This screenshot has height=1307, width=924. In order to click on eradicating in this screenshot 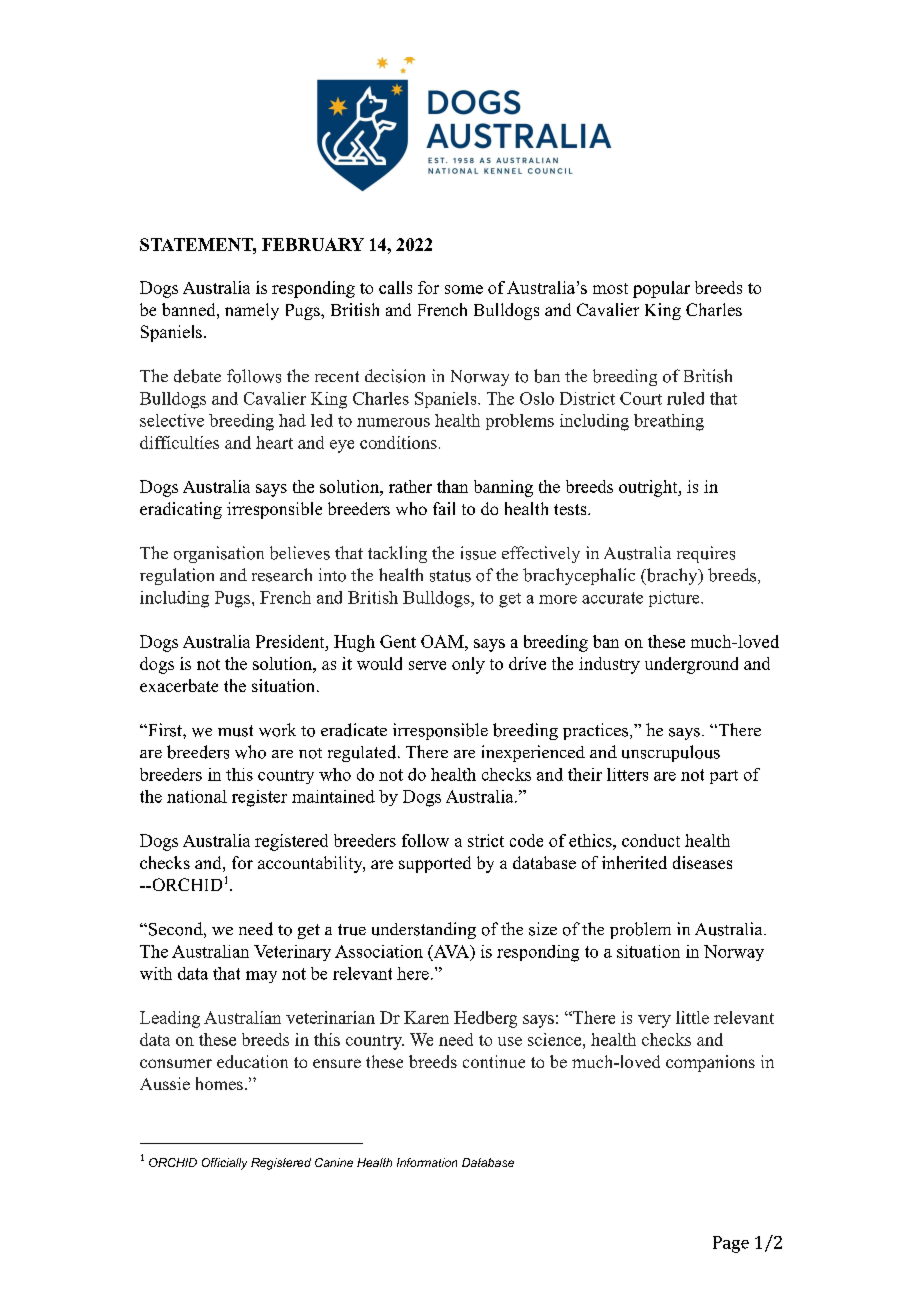, I will do `click(181, 510)`.
